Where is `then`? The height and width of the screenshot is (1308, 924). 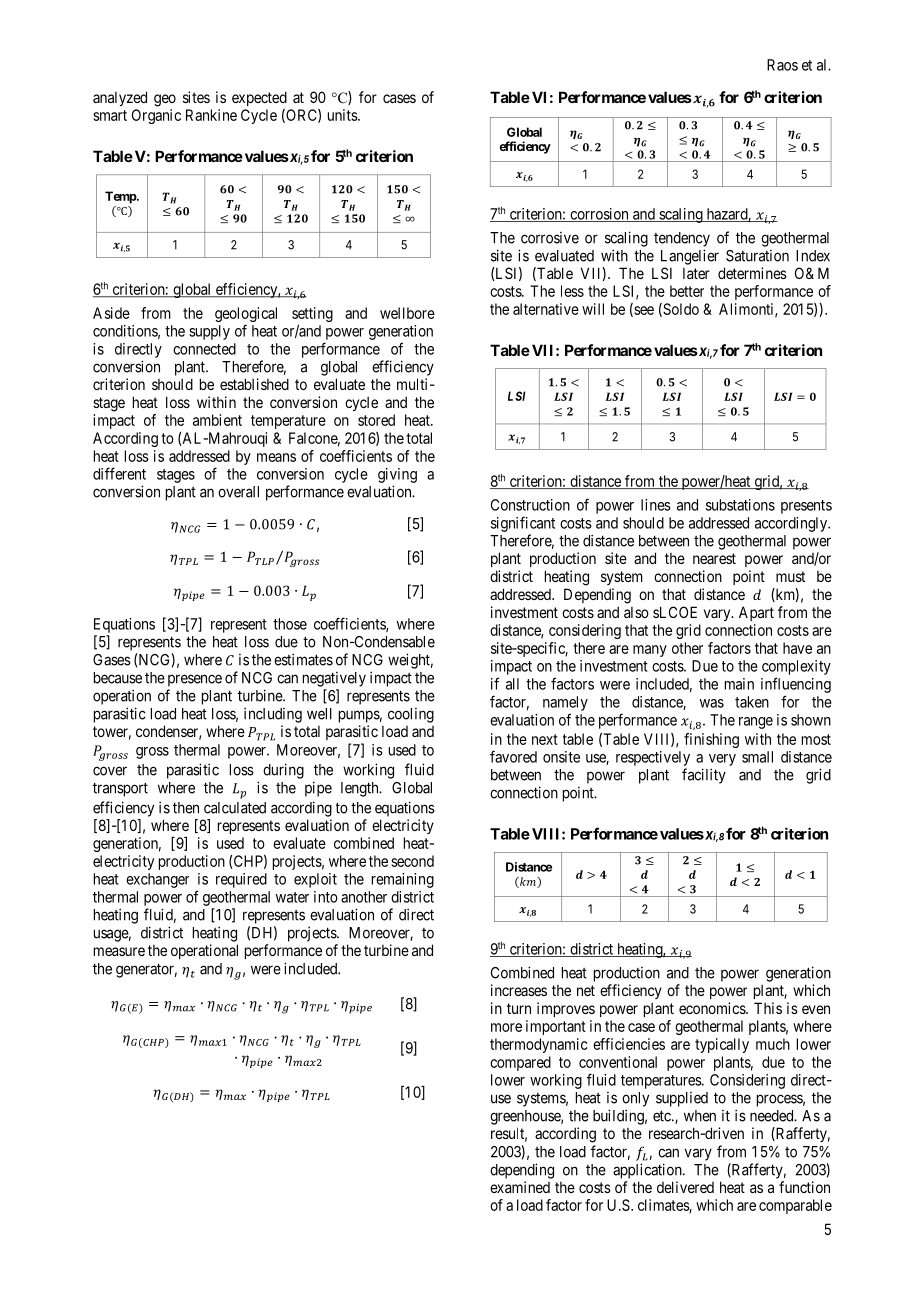
then is located at coordinates (186, 808).
